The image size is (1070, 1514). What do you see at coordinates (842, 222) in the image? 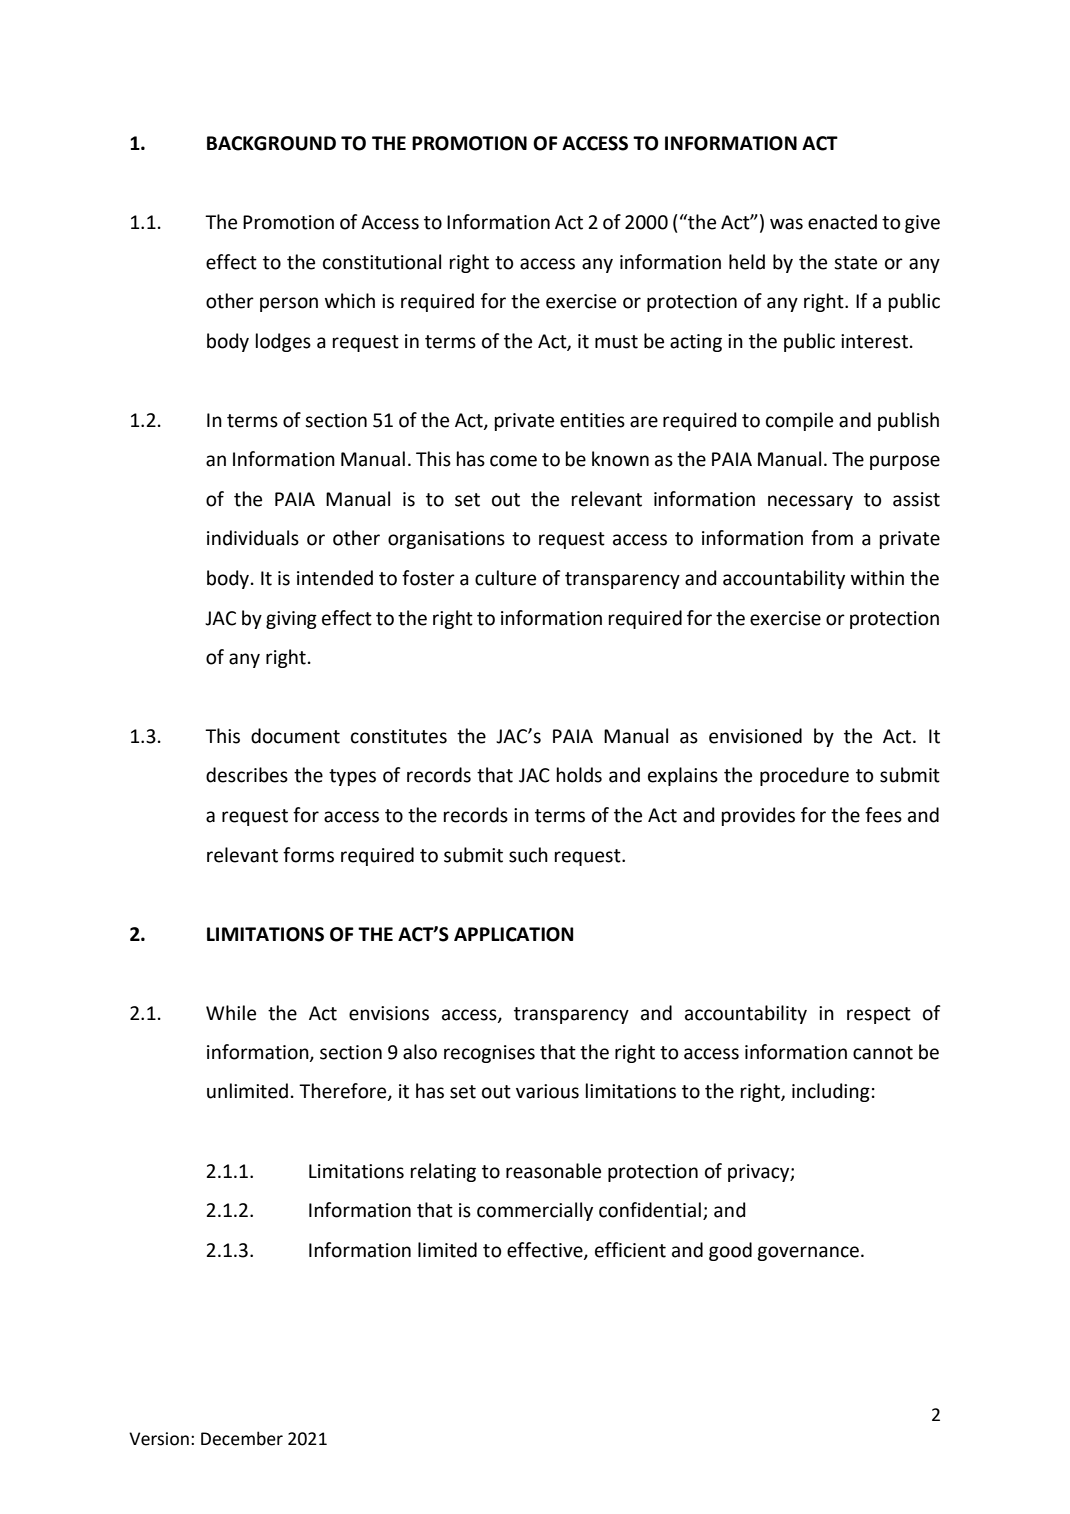
I see `enacted` at bounding box center [842, 222].
